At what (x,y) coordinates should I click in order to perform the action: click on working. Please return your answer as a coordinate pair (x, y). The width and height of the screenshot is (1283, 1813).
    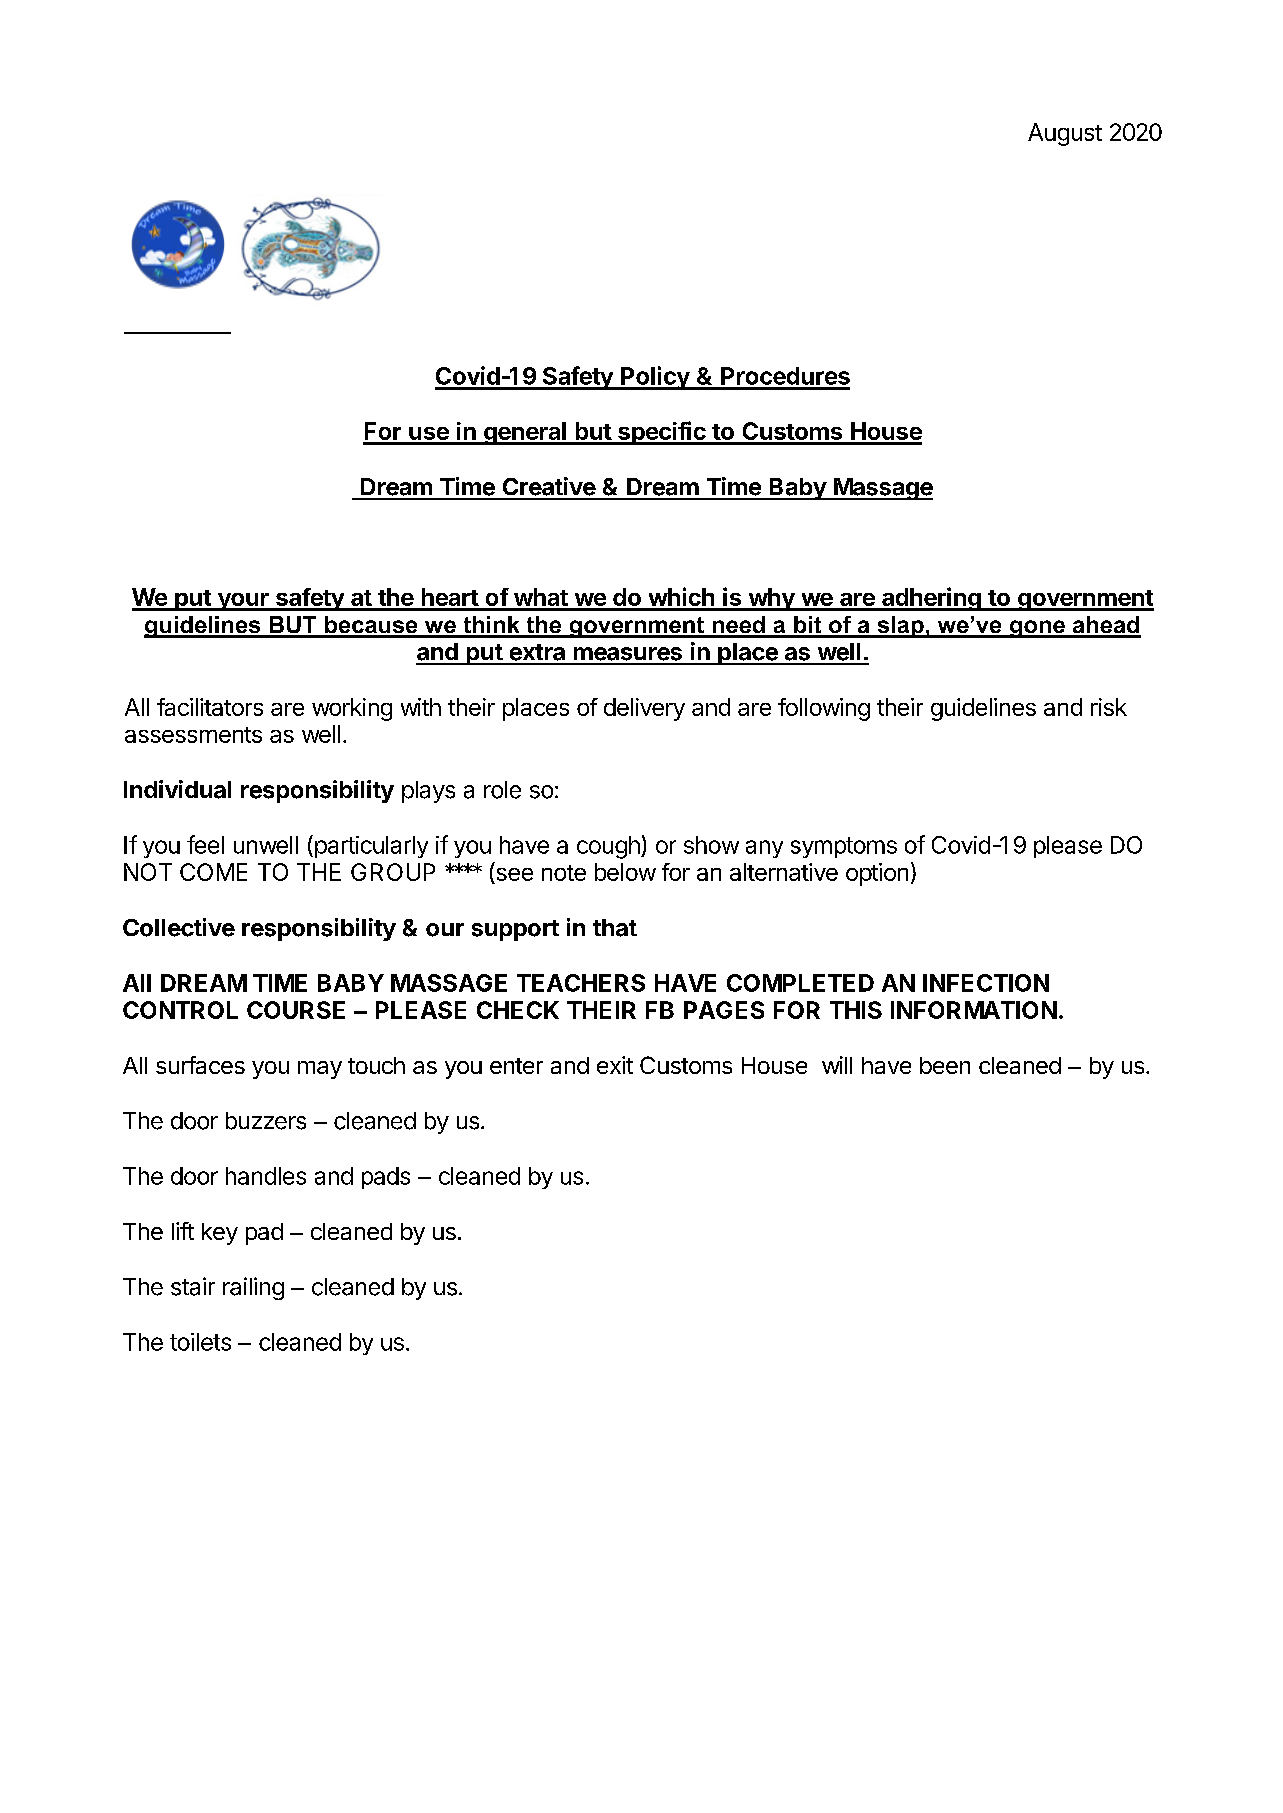
    Looking at the image, I should click on (352, 709).
